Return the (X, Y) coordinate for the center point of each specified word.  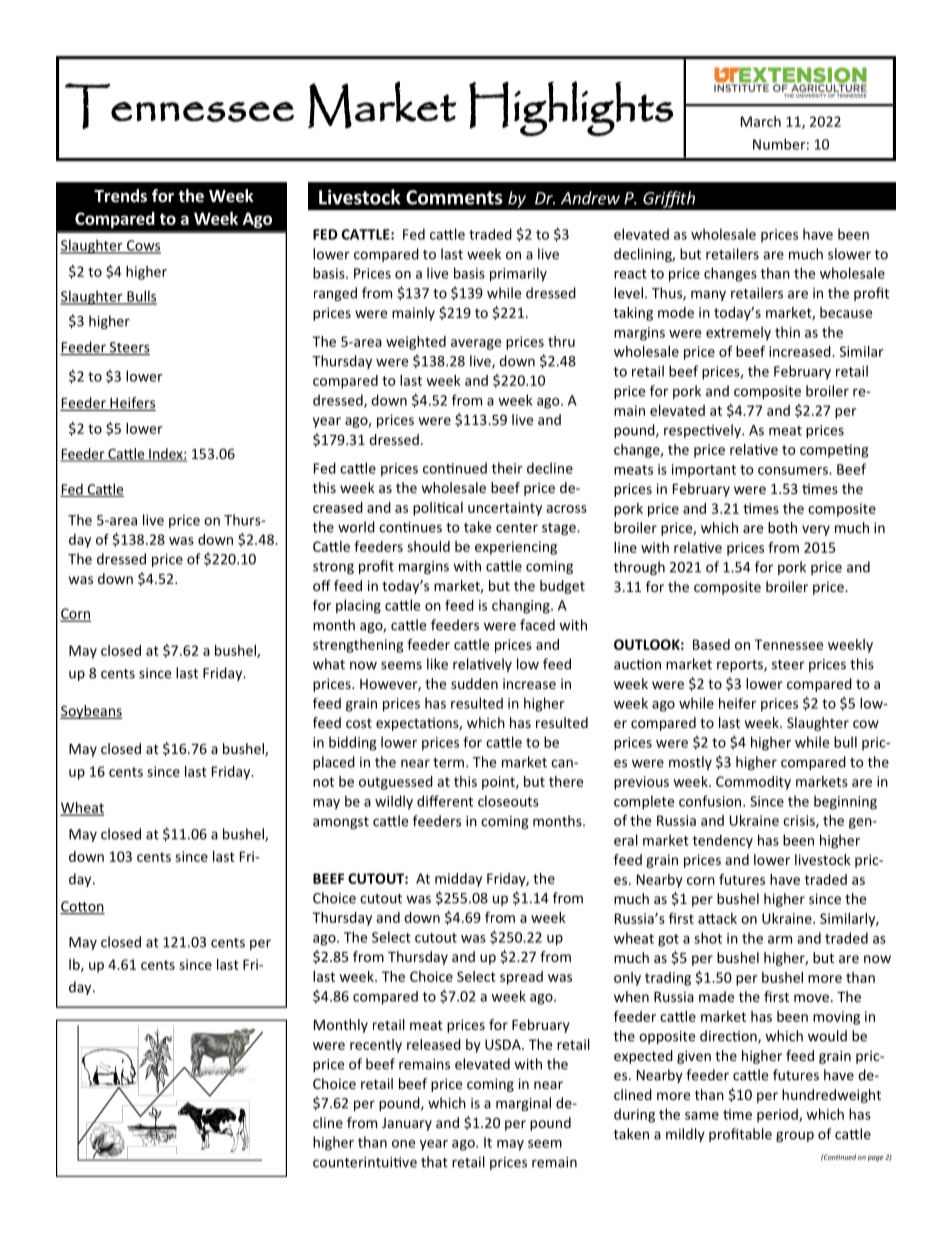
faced (537, 625)
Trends (120, 196)
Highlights (571, 108)
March (761, 121)
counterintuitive (365, 1162)
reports (741, 666)
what (329, 664)
